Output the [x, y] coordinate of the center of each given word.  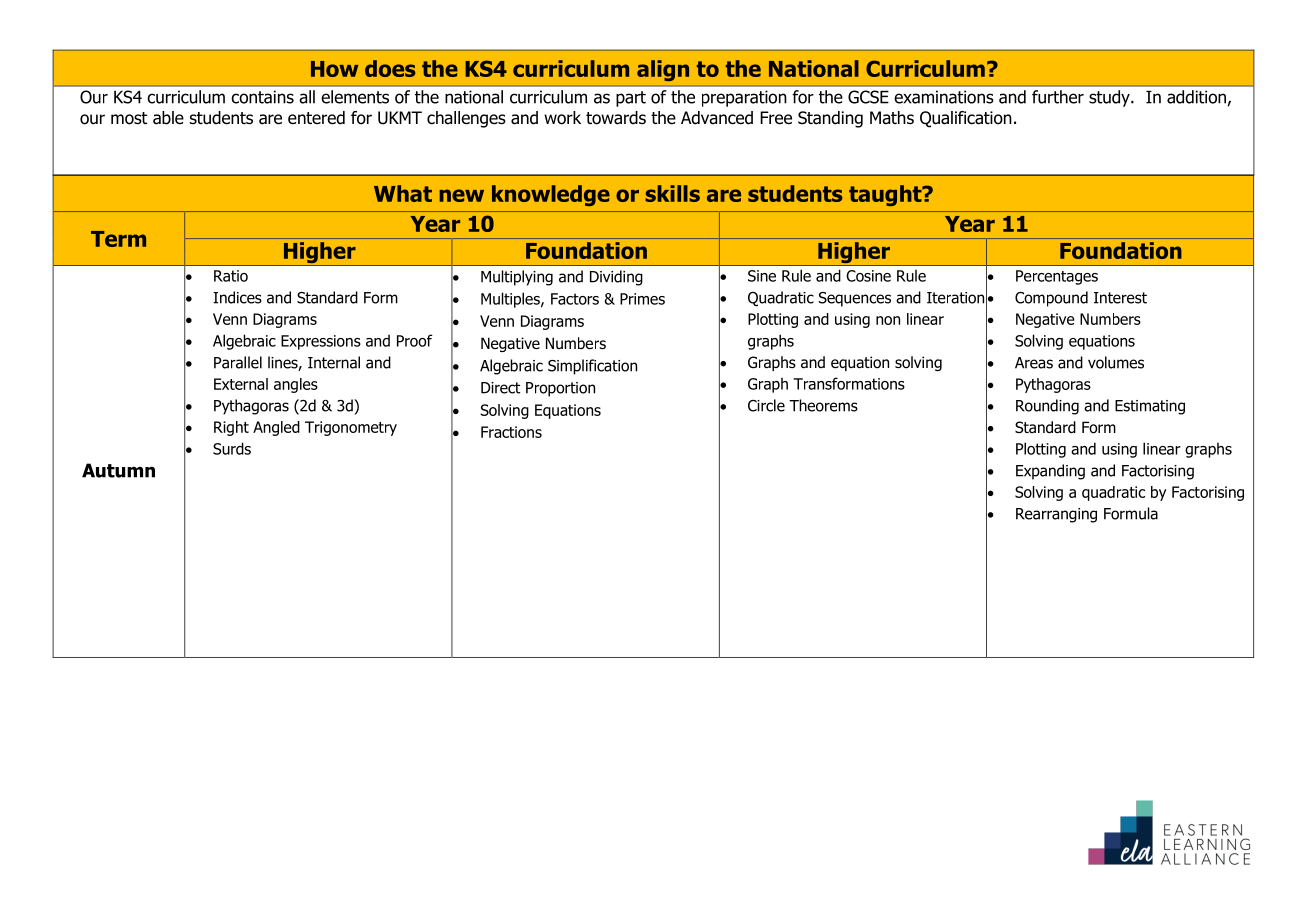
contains [262, 97]
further [1058, 97]
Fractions [511, 432]
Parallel [238, 362]
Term [118, 239]
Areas [1034, 363]
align [663, 70]
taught [886, 195]
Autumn [118, 470]
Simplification [592, 367]
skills [672, 193]
